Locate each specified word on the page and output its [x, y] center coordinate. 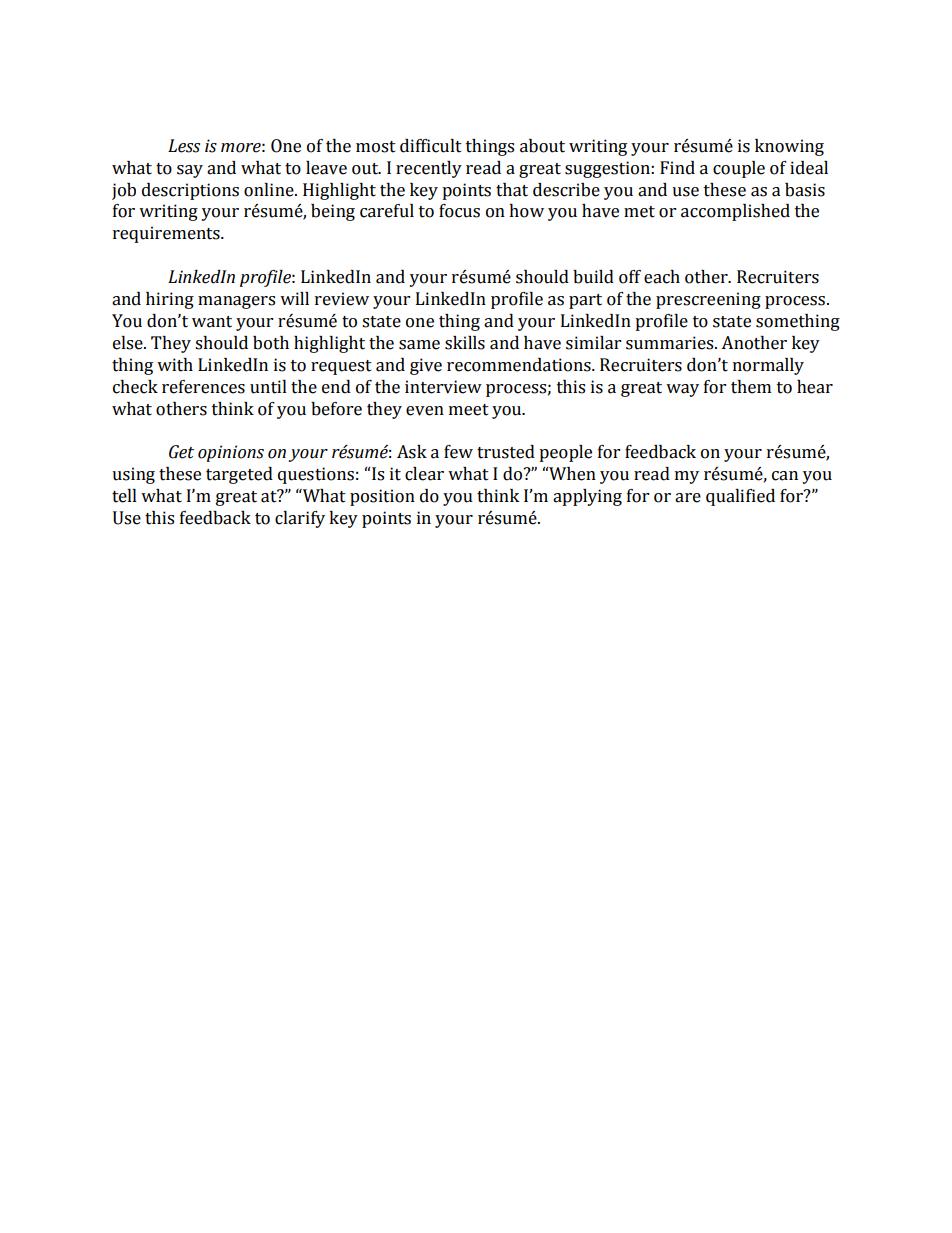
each [662, 277]
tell [124, 496]
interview [443, 387]
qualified [740, 497]
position [382, 497]
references [203, 387]
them [751, 387]
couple [739, 169]
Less [184, 146]
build [593, 277]
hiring [170, 300]
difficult [431, 146]
